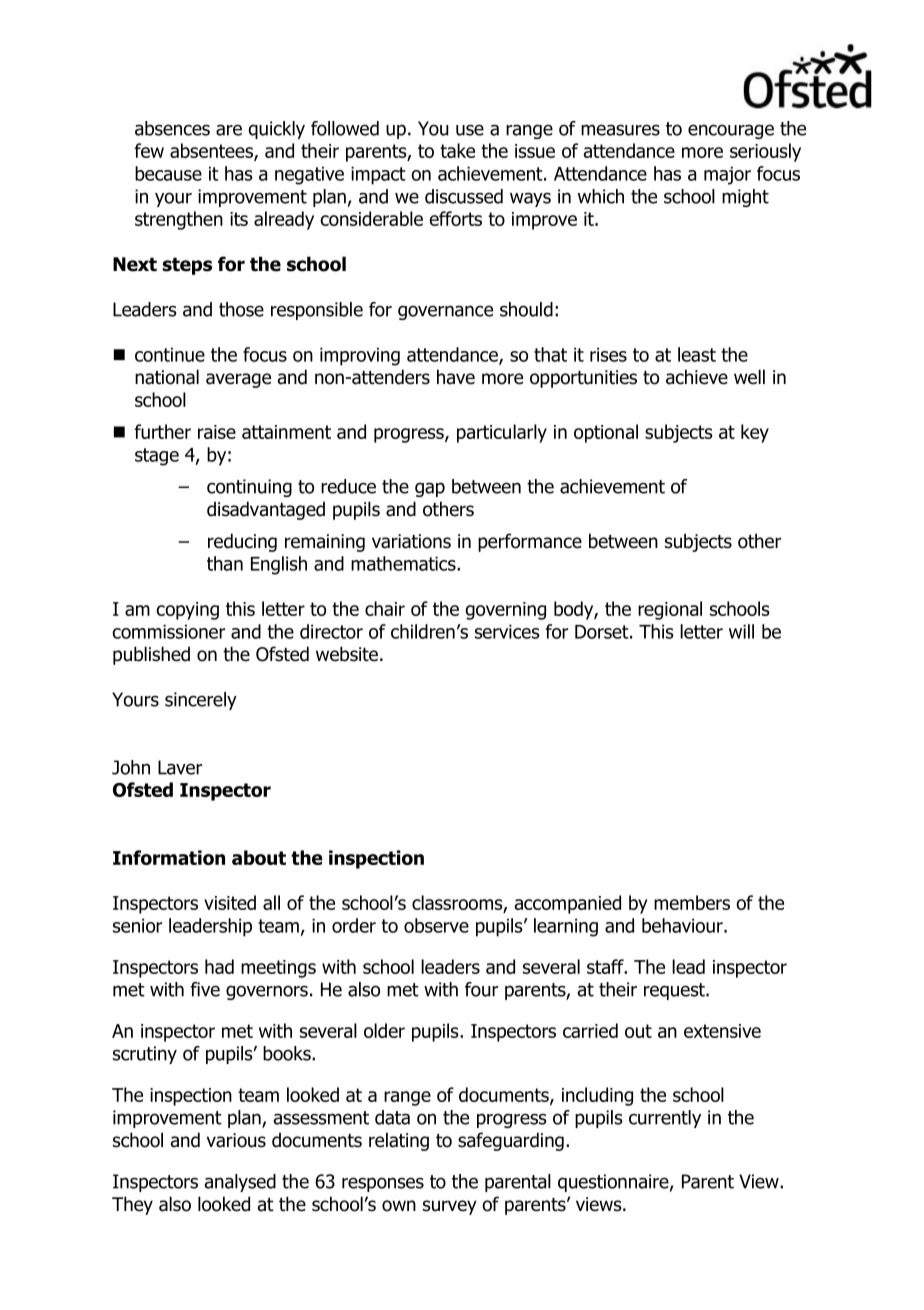 This screenshot has height=1310, width=924. Describe the element at coordinates (692, 902) in the screenshot. I see `members` at that location.
